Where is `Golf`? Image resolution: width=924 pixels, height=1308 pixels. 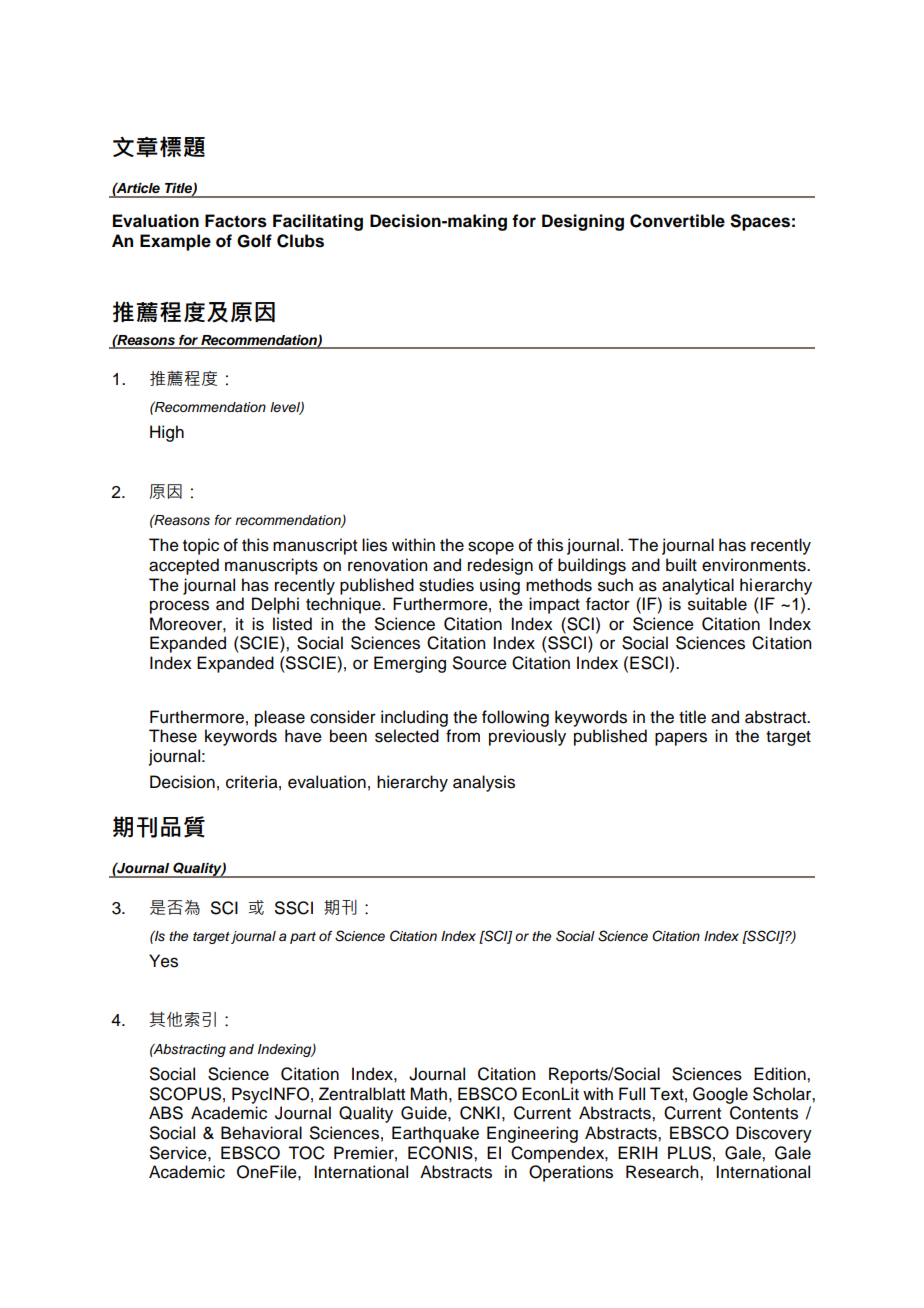 Golf is located at coordinates (254, 241).
